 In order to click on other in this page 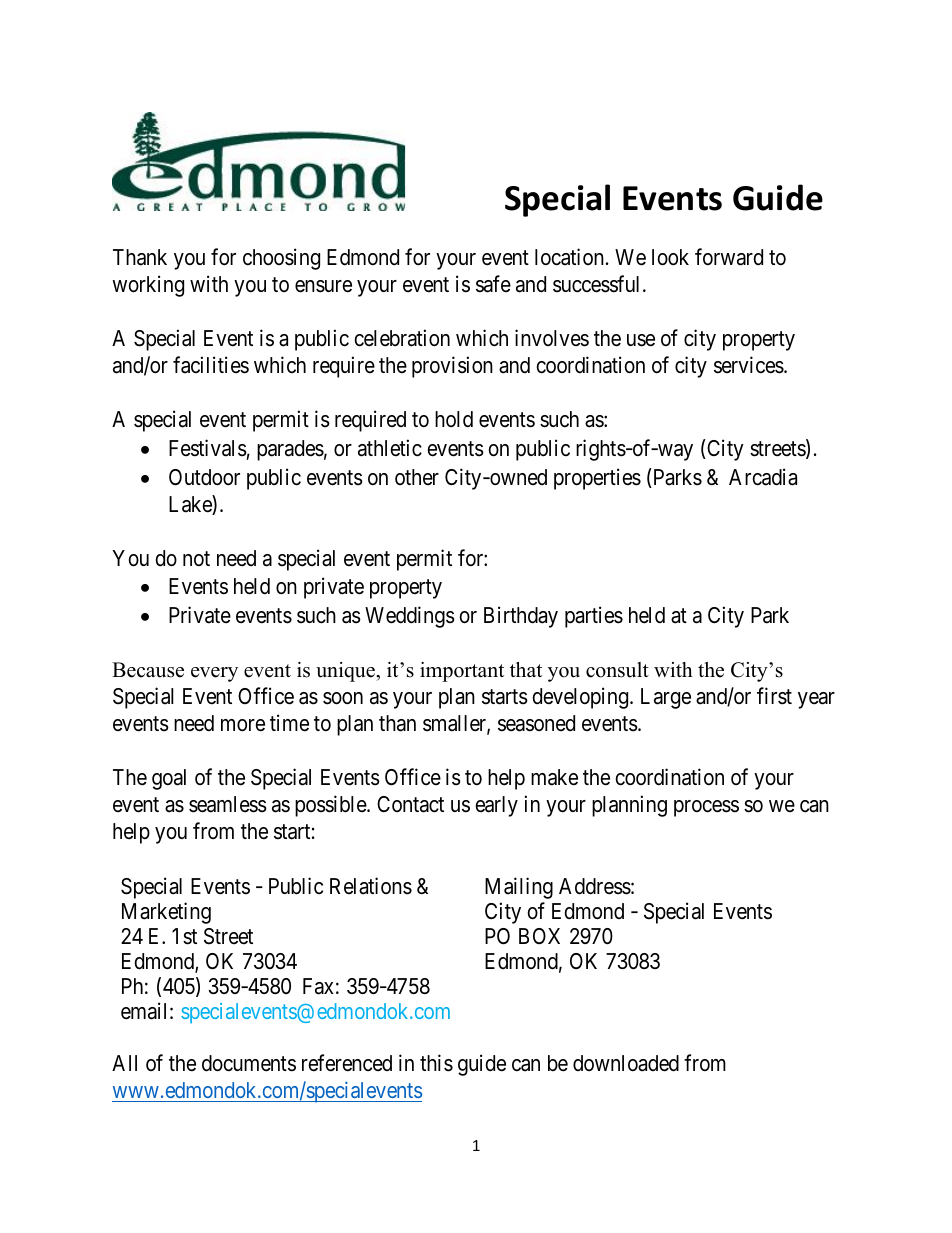, I will do `click(417, 477)`.
